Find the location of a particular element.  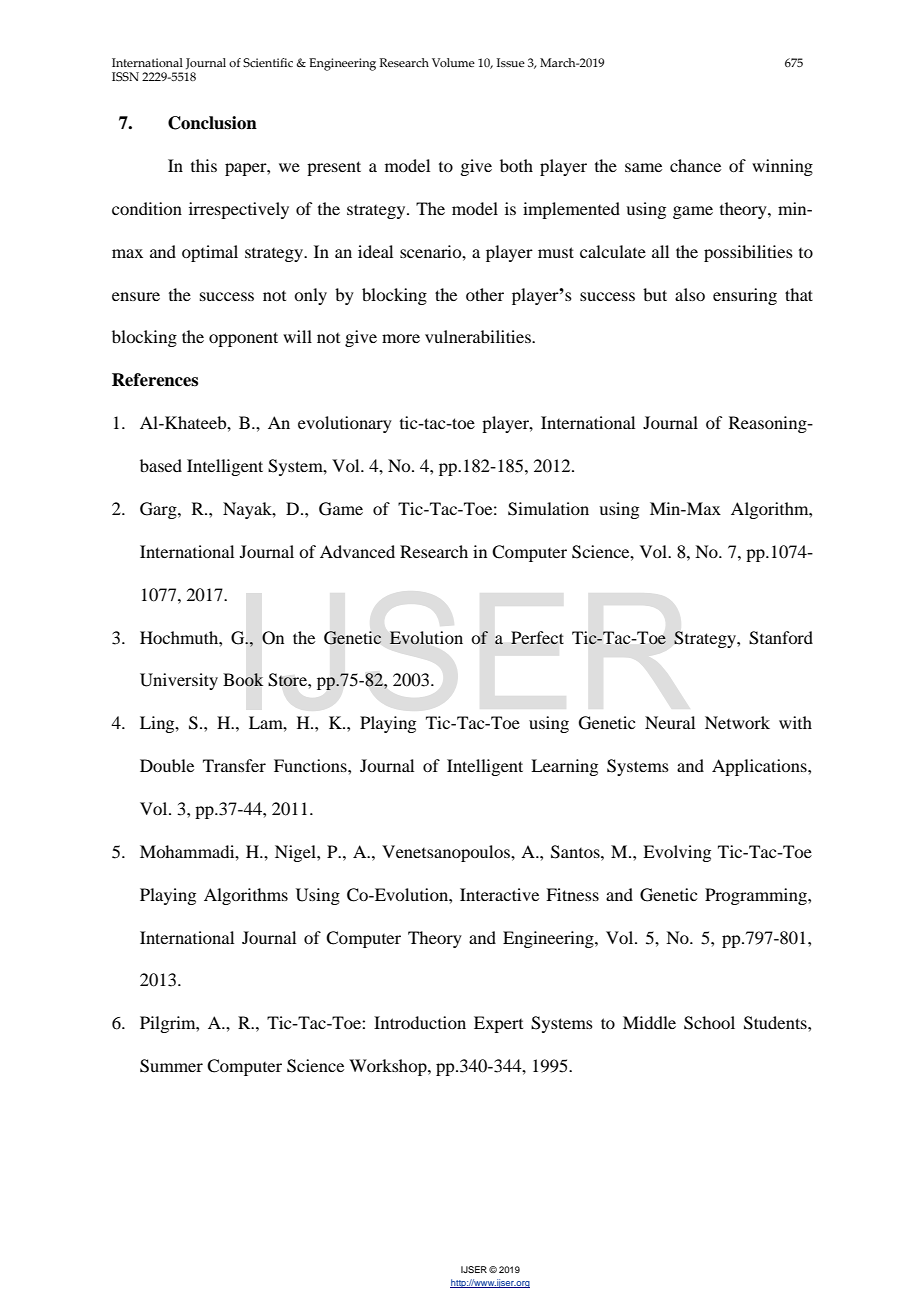

vulnerabilities is located at coordinates (479, 336).
